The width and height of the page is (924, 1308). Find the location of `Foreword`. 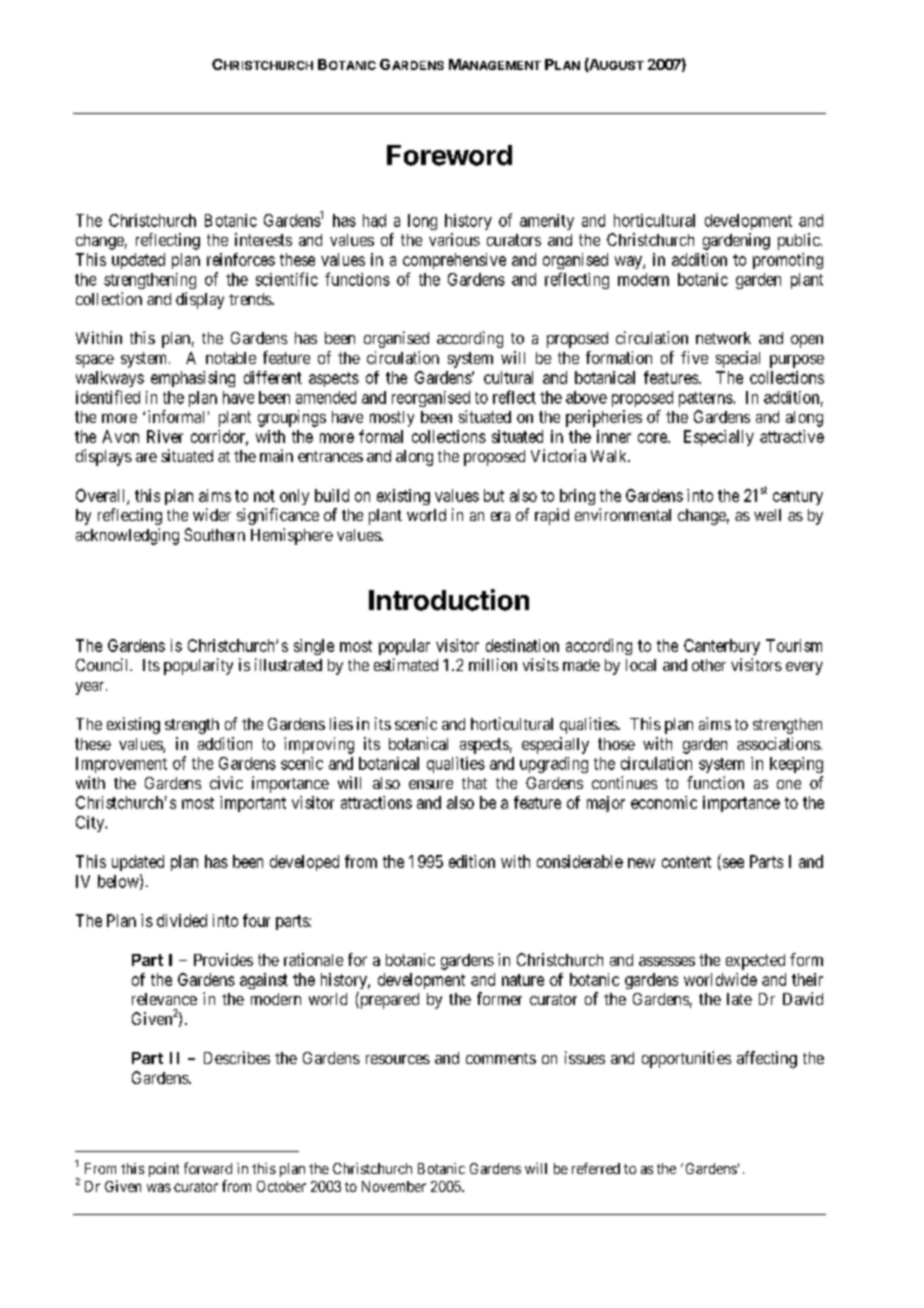

Foreword is located at coordinates (449, 155).
